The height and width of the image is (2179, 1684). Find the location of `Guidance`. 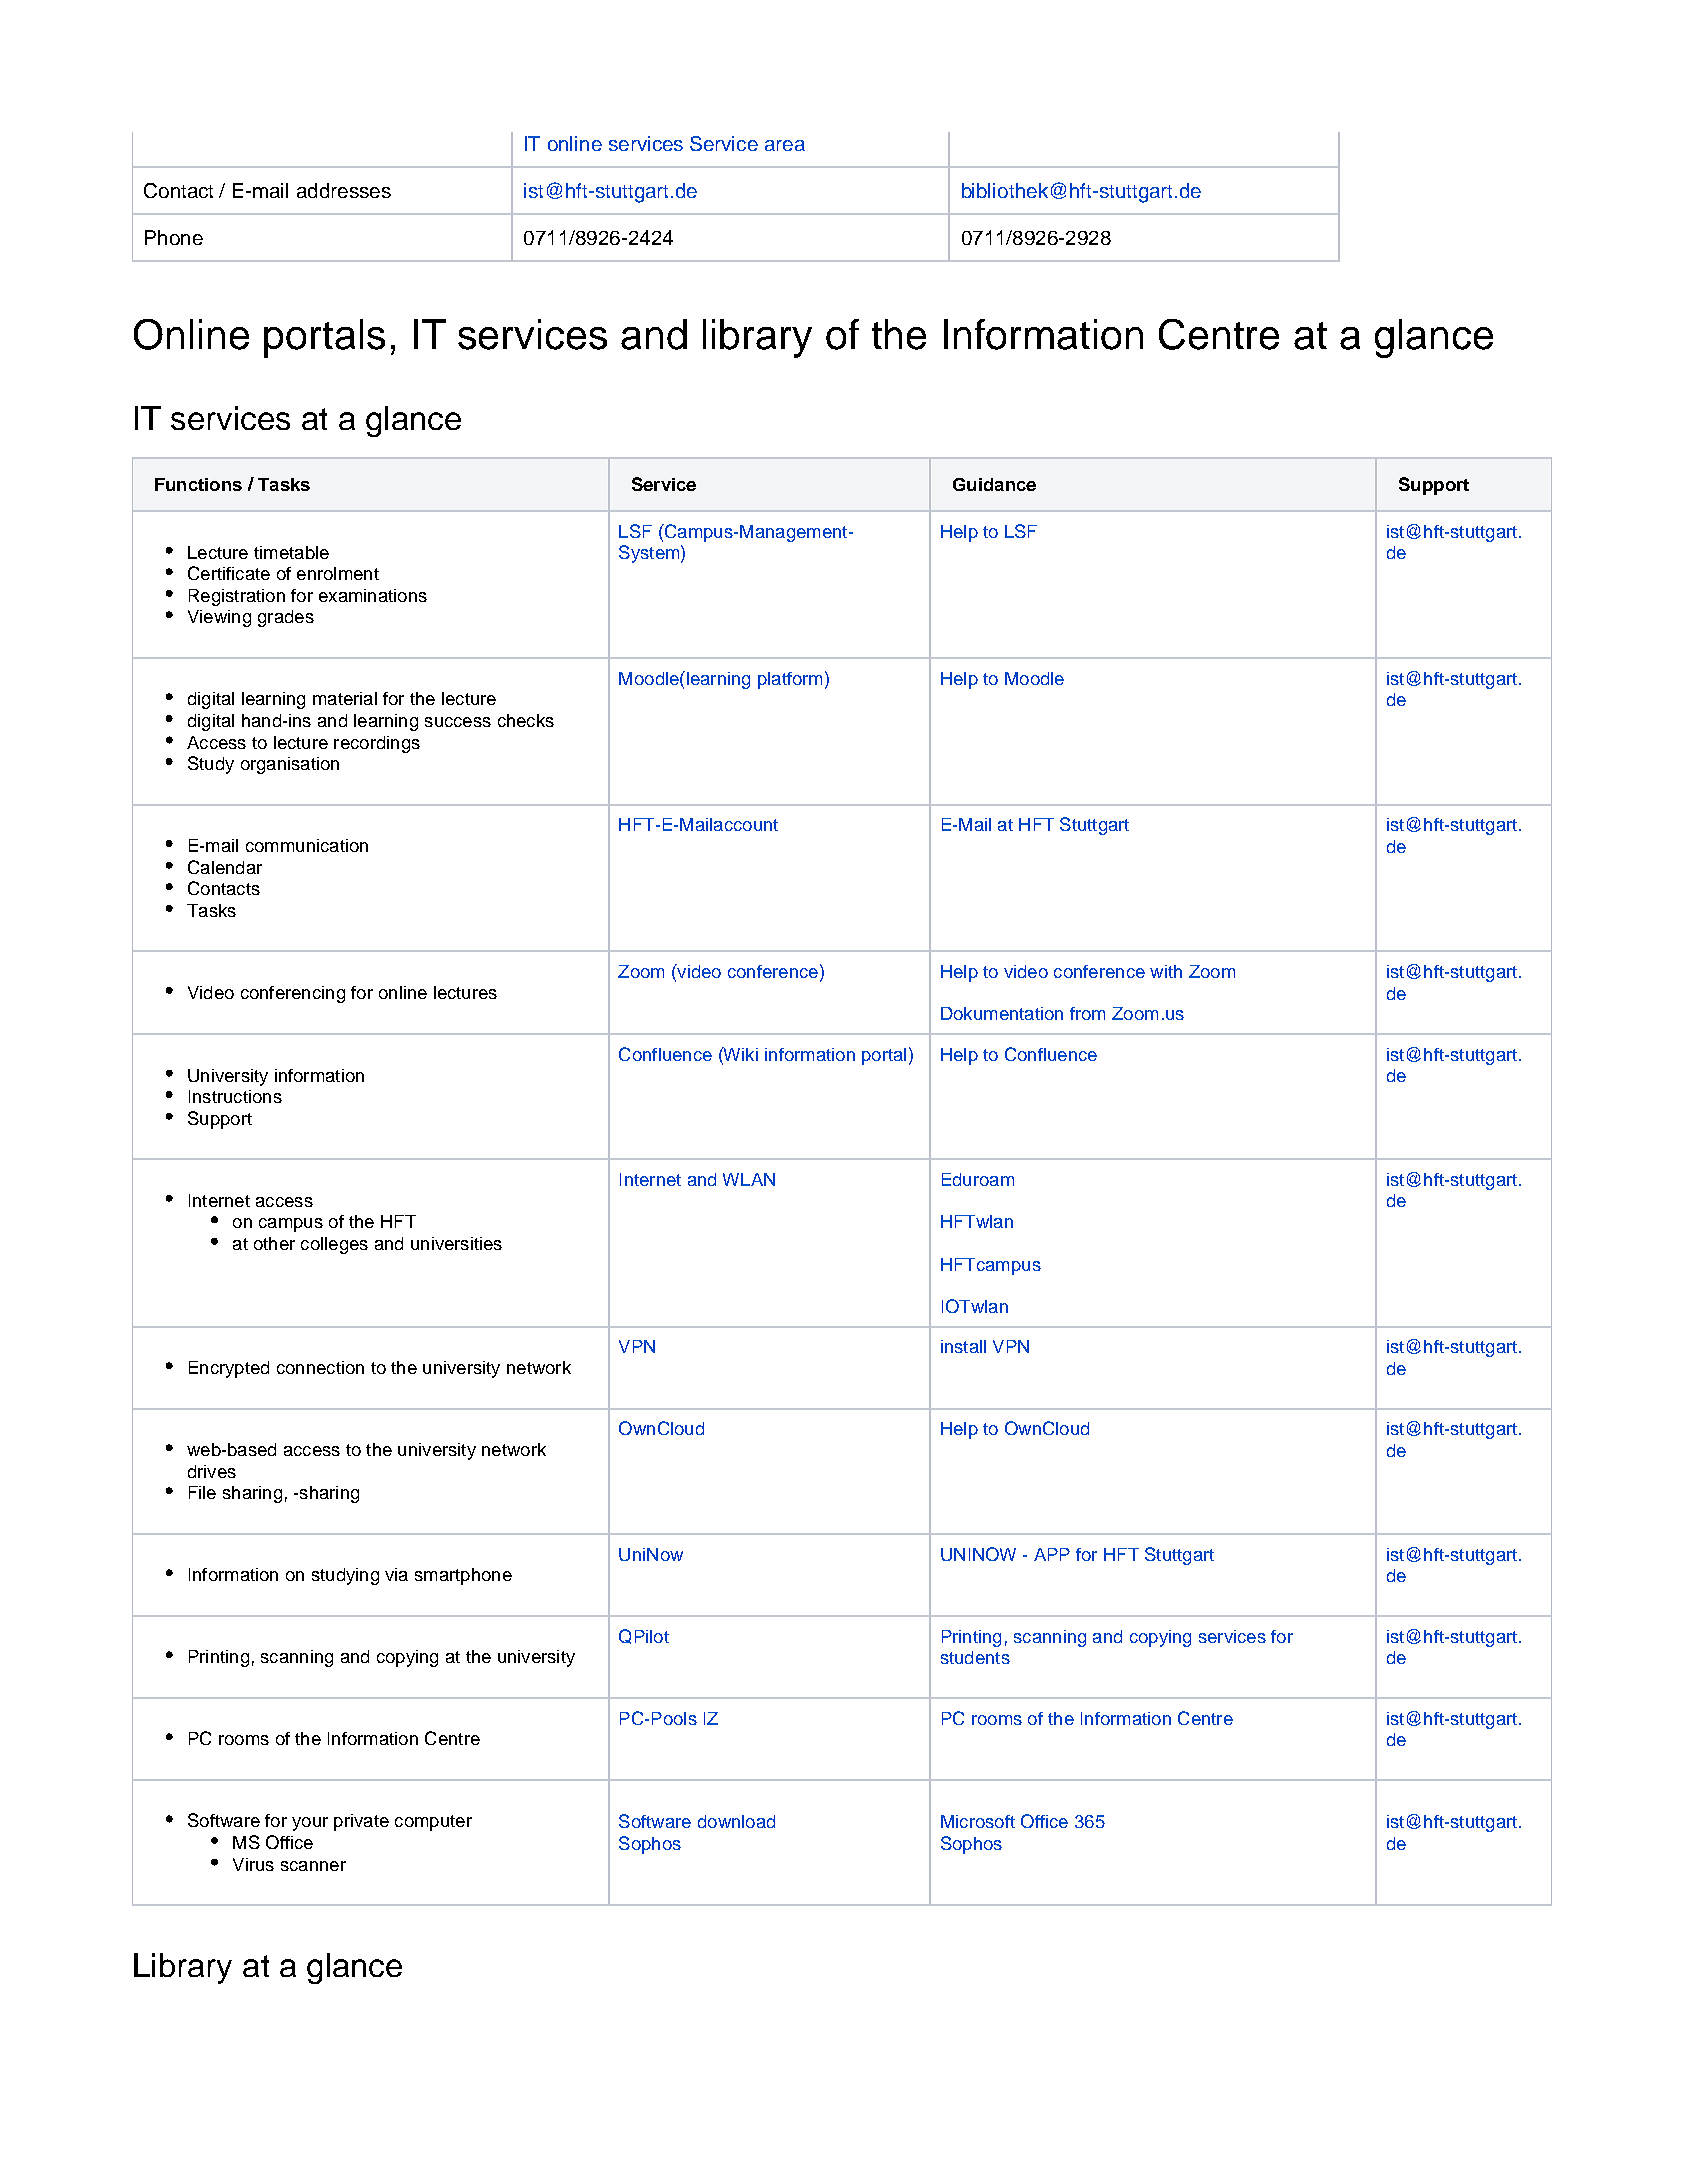

Guidance is located at coordinates (994, 484).
